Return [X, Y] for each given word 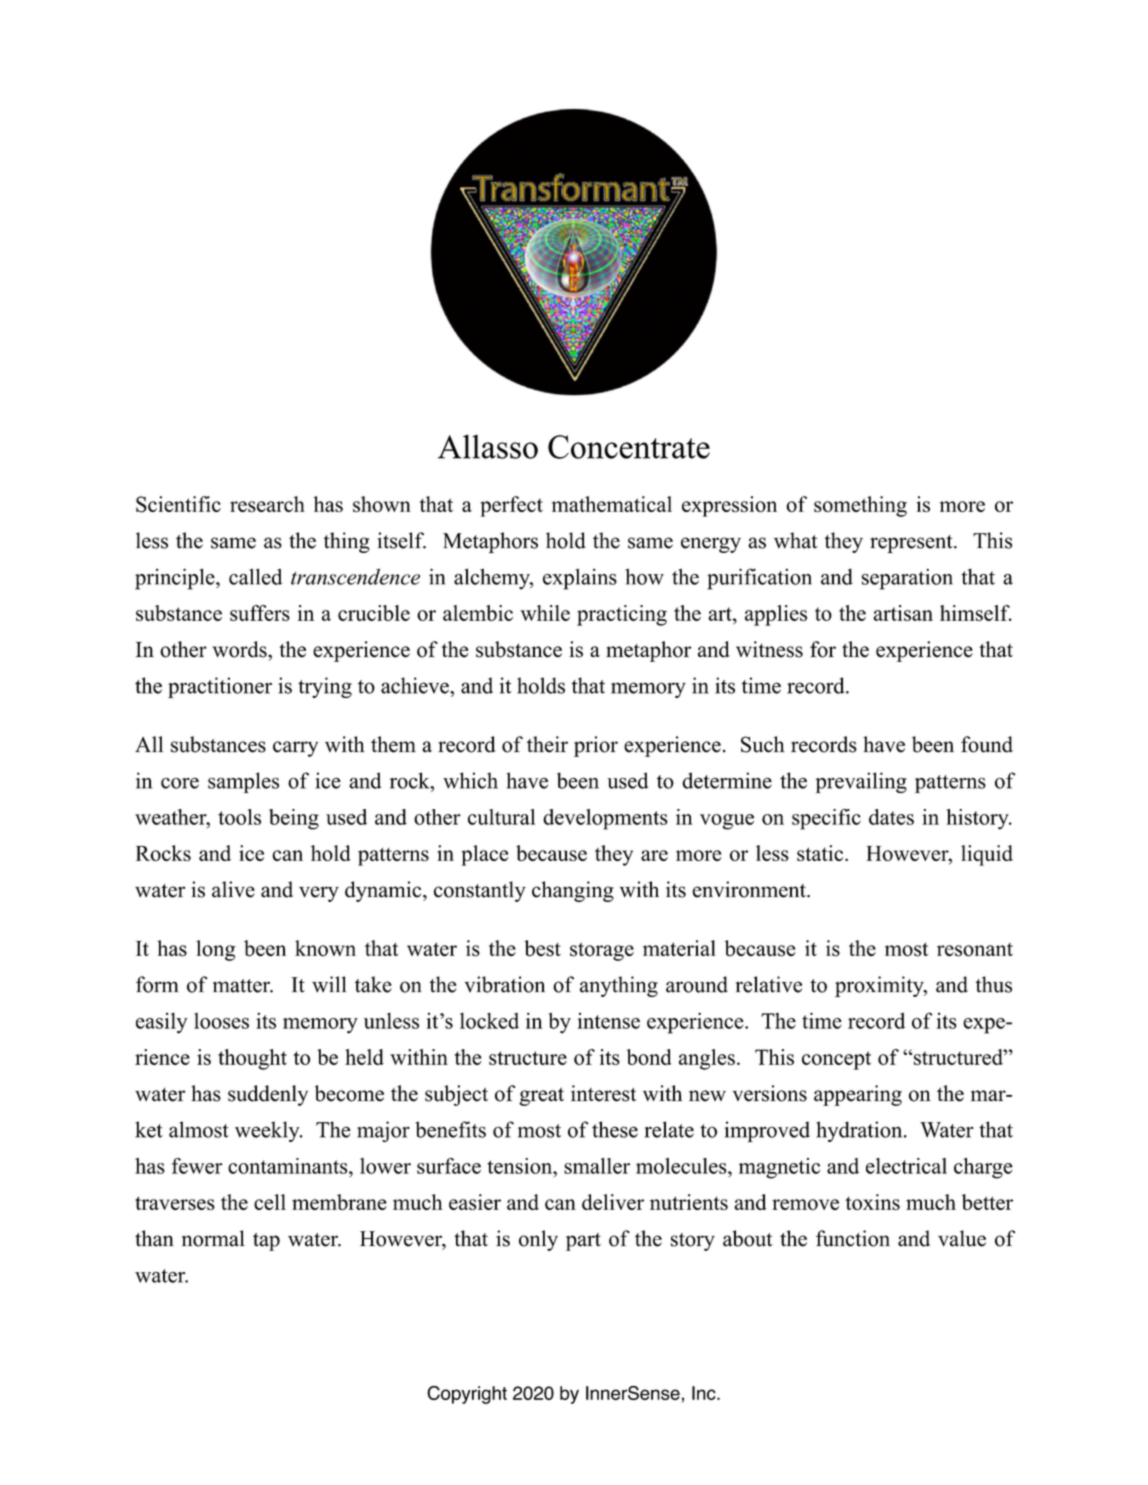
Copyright [467, 1395]
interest [603, 1093]
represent [912, 544]
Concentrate [629, 447]
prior [596, 746]
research [267, 504]
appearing [858, 1095]
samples [243, 782]
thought [252, 1059]
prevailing [861, 782]
